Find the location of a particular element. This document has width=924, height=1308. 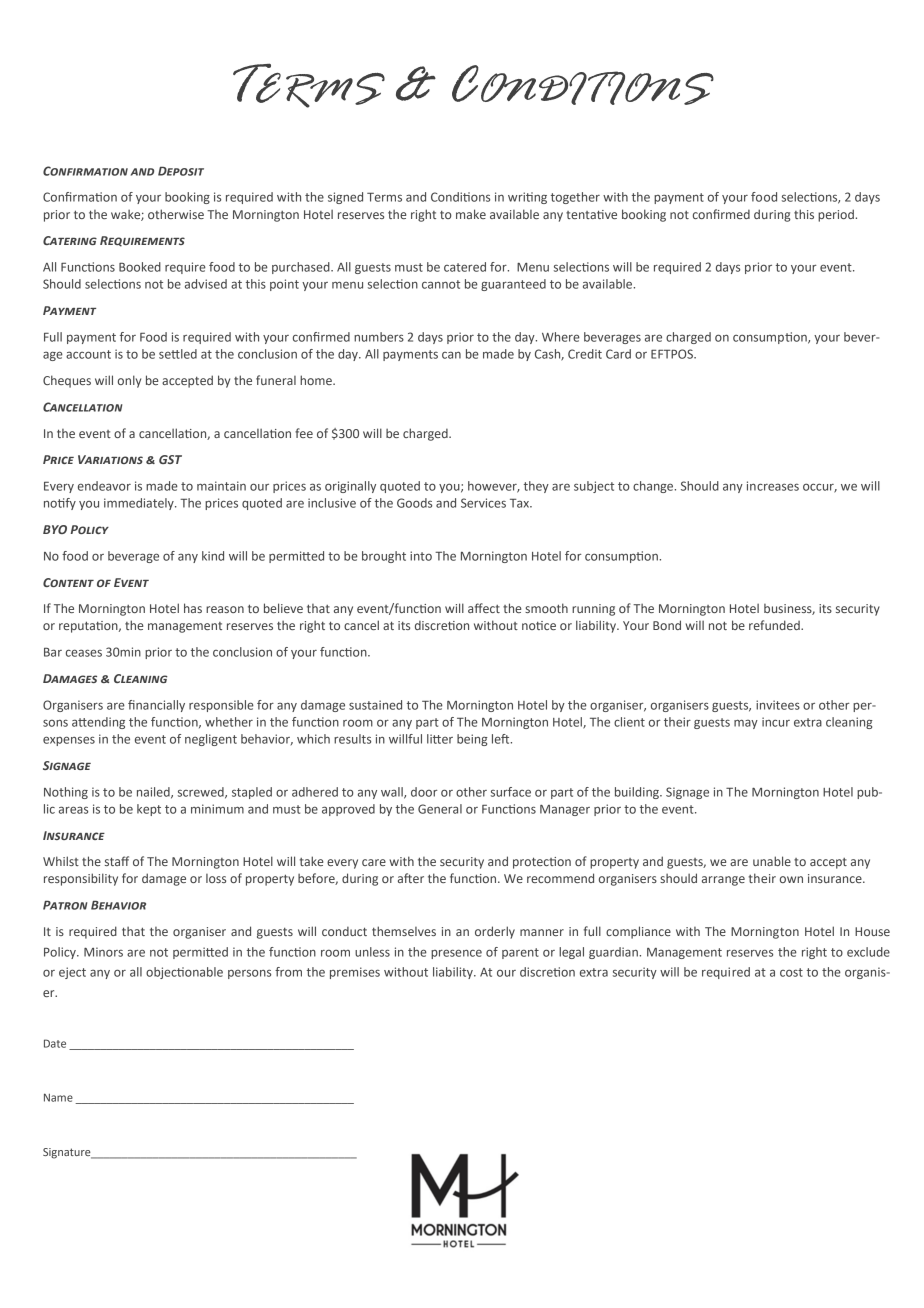

cost is located at coordinates (791, 972).
